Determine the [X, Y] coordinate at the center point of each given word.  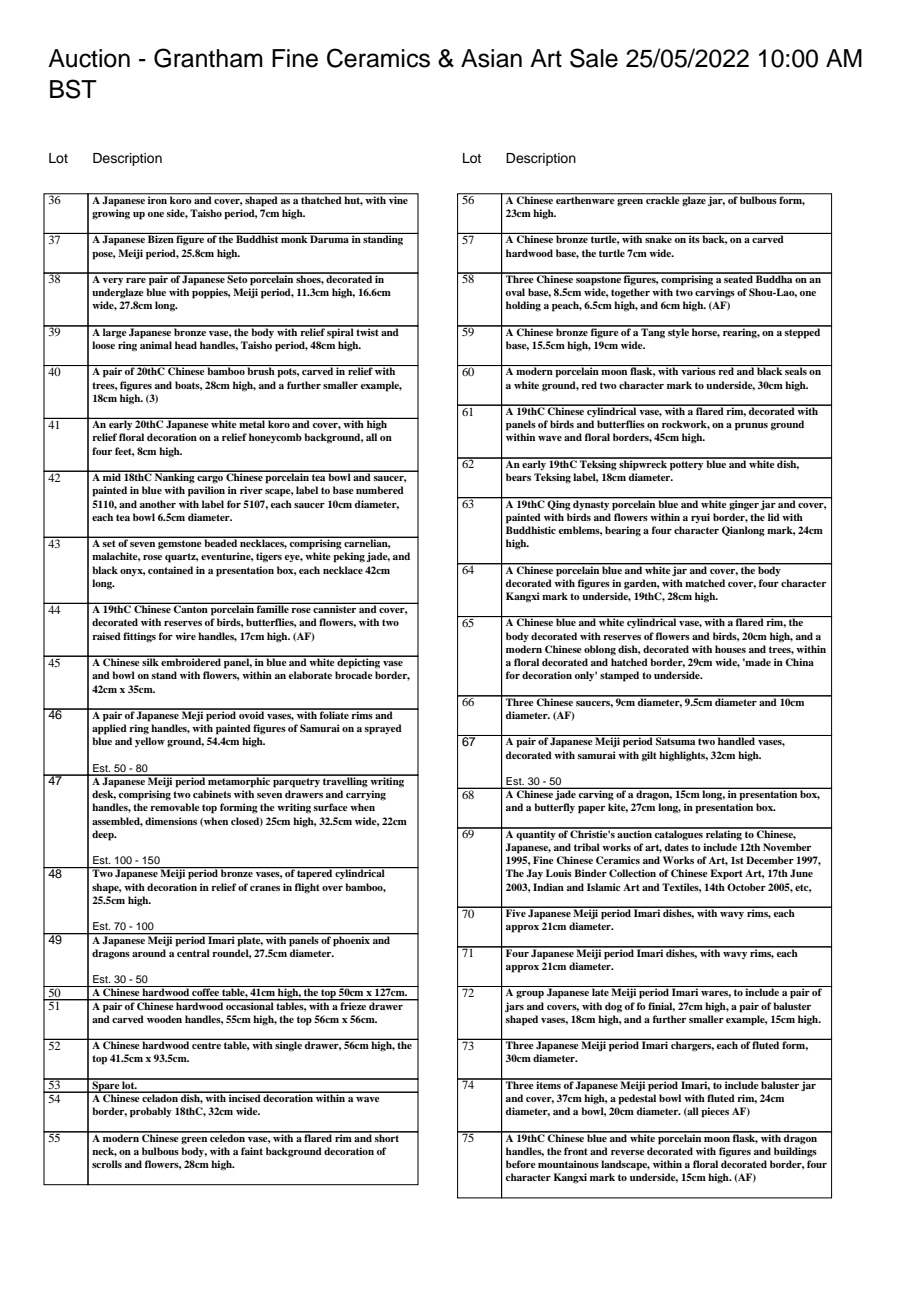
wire [185, 636]
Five [516, 912]
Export [726, 874]
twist [368, 331]
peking [349, 557]
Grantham [208, 58]
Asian [491, 58]
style [678, 332]
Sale [594, 58]
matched [705, 583]
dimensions [171, 821]
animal [156, 345]
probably [151, 1112]
